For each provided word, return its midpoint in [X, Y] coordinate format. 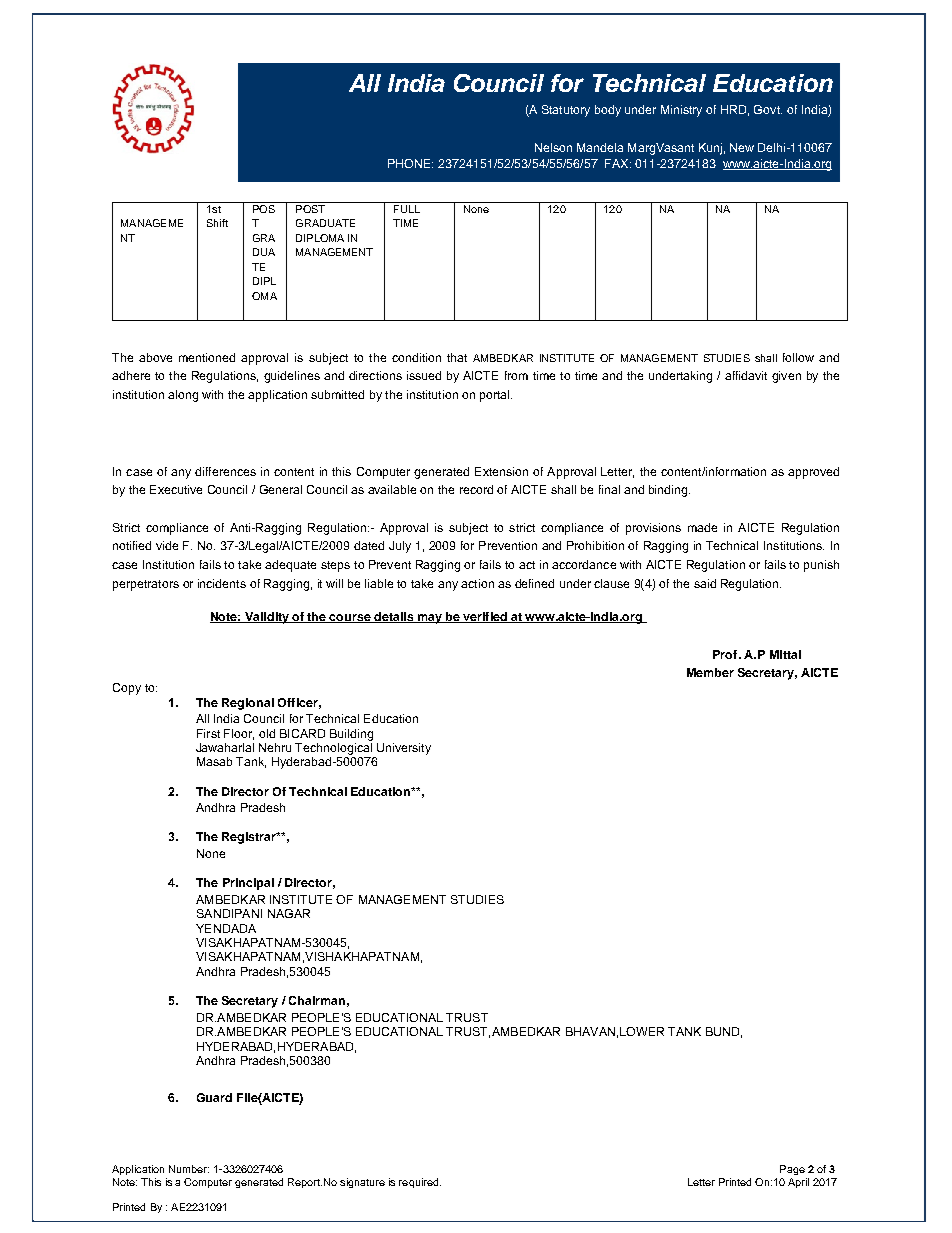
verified [485, 617]
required [420, 1183]
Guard [214, 1097]
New [742, 147]
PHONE [410, 163]
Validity [267, 618]
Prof [726, 654]
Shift [217, 223]
